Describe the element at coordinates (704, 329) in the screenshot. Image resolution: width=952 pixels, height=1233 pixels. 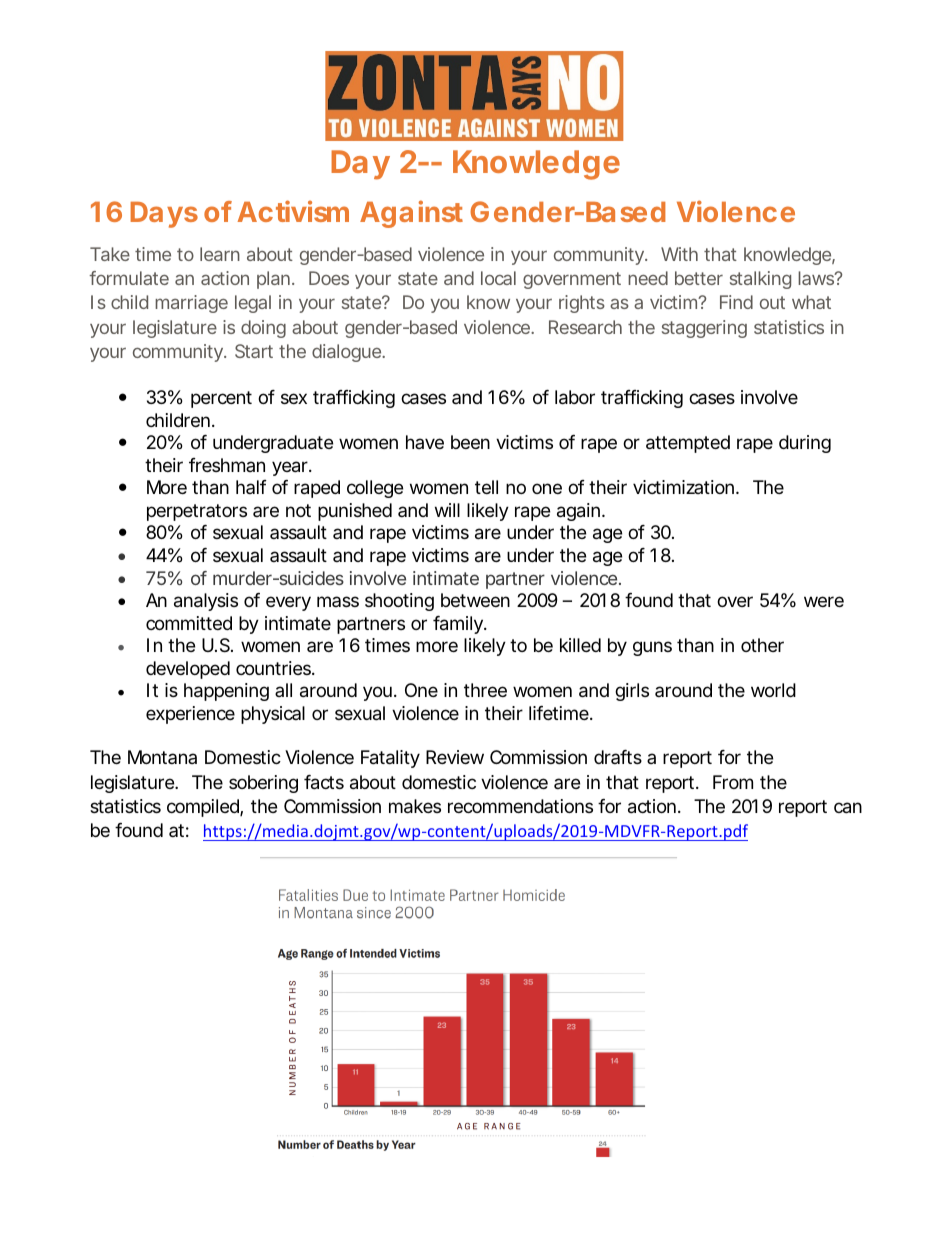
I see `staggering` at that location.
